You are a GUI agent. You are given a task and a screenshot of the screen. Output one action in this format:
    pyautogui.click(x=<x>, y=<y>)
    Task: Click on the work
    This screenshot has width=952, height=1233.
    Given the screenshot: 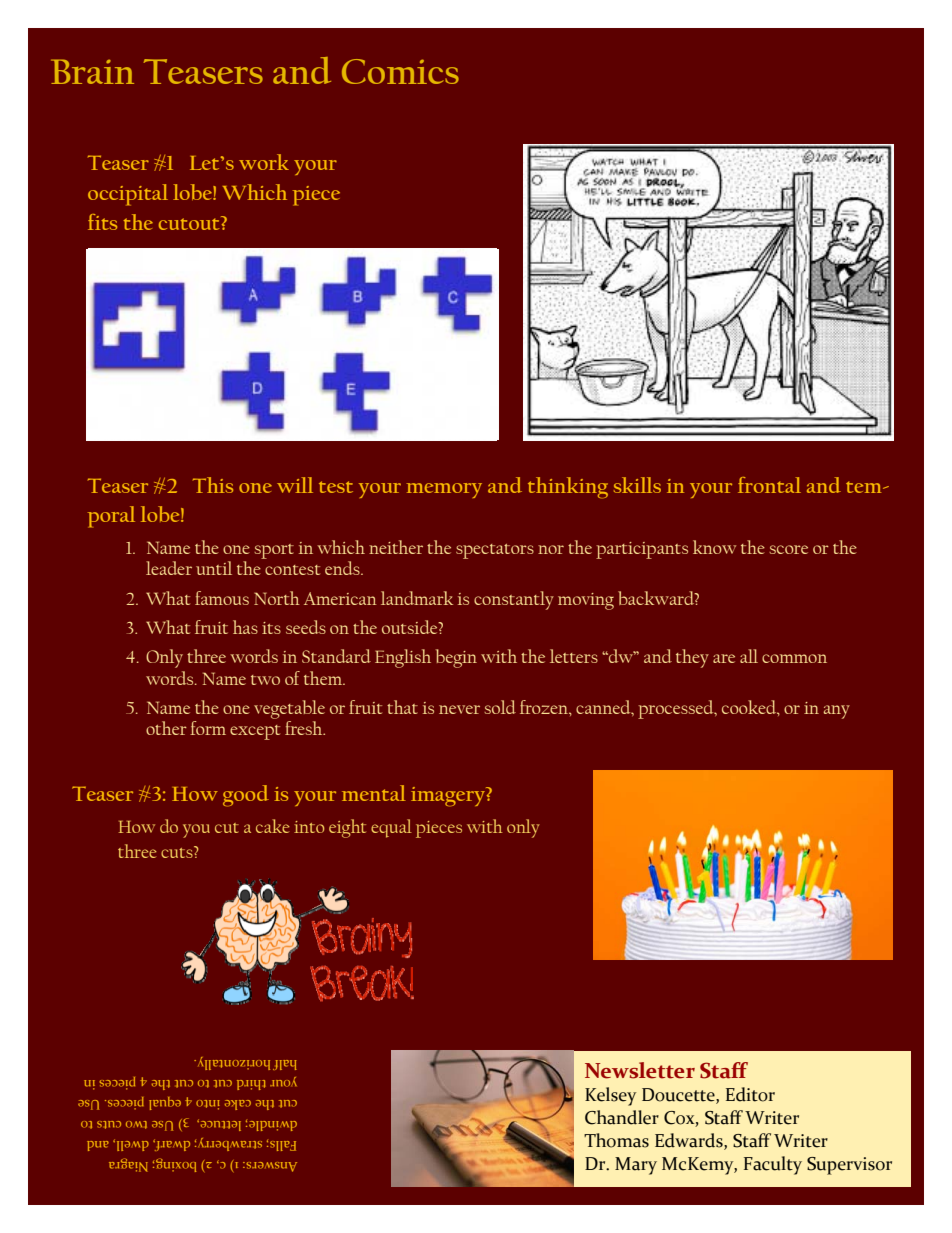 What is the action you would take?
    pyautogui.click(x=264, y=162)
